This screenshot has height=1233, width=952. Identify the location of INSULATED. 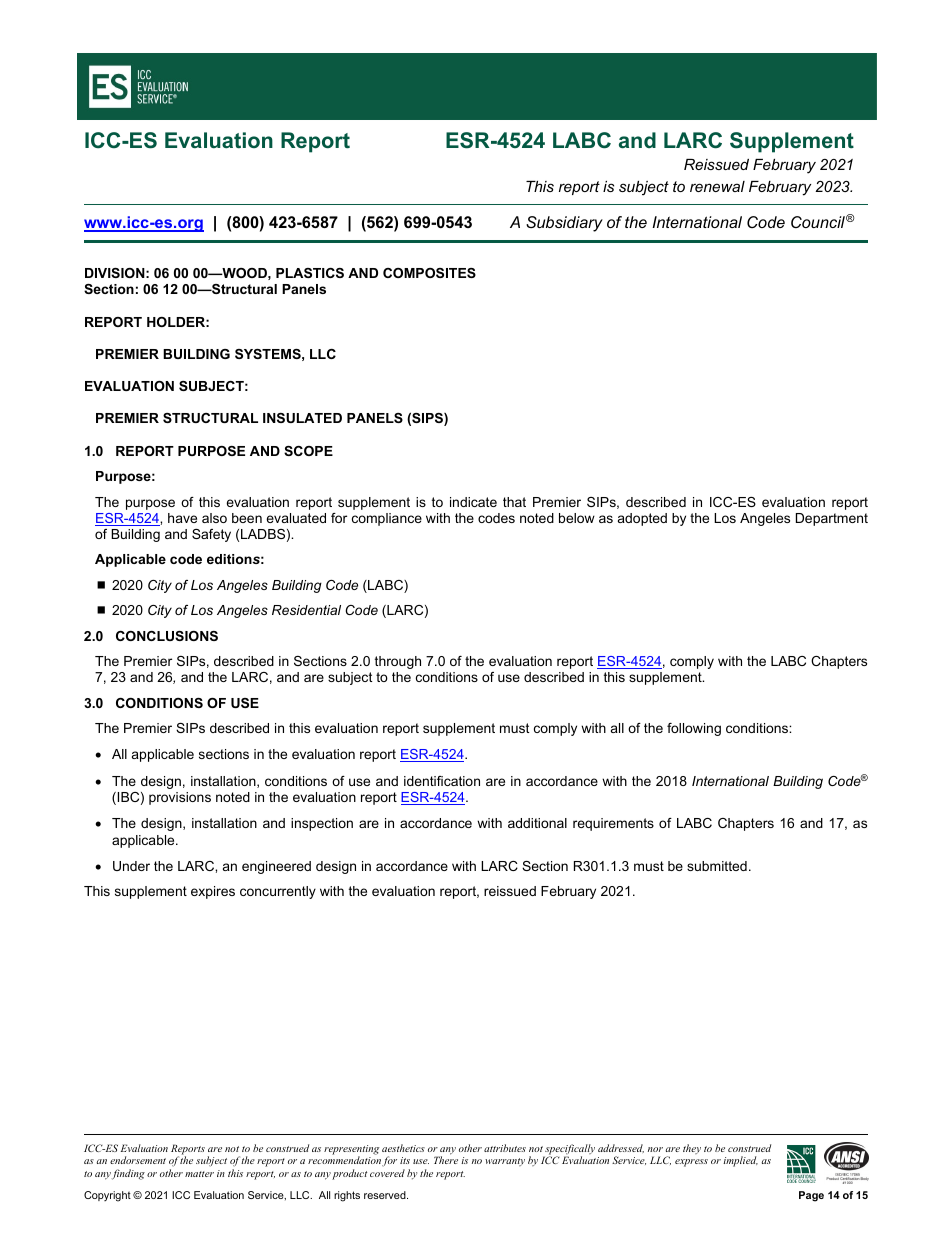
(302, 418).
